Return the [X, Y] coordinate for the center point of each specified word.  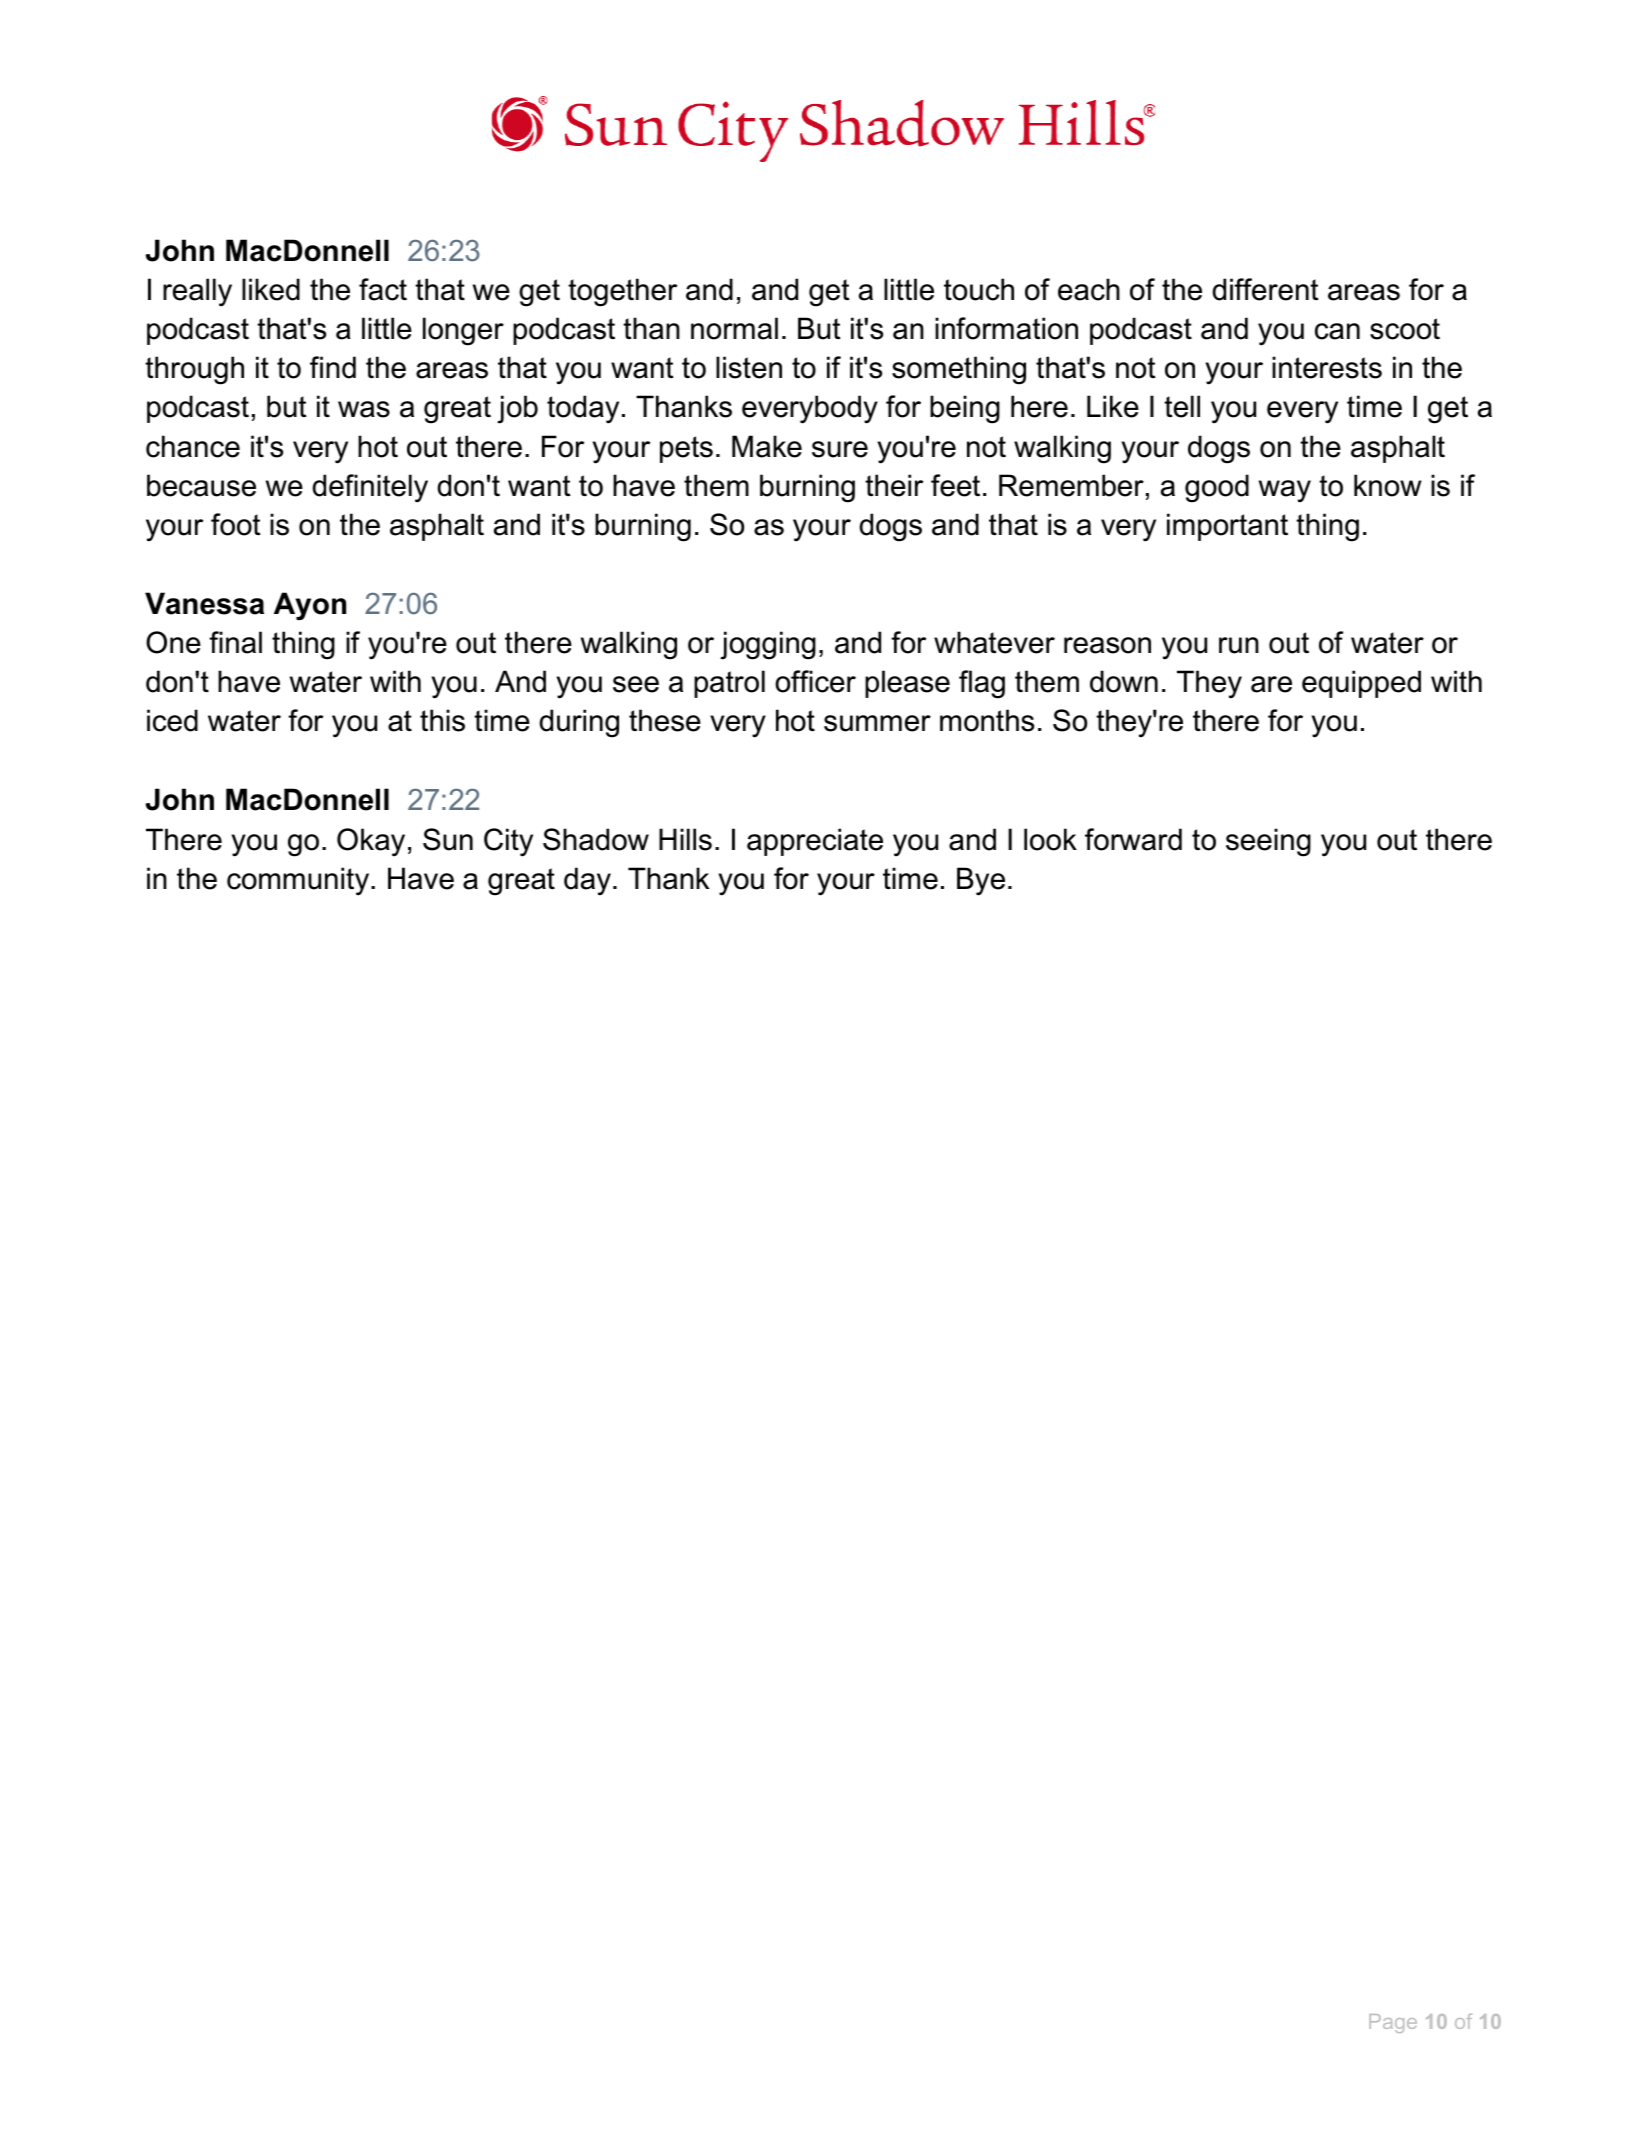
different [1265, 289]
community [299, 881]
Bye [981, 881]
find [333, 367]
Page [1393, 2023]
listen [749, 367]
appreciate [815, 842]
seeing [1268, 842]
